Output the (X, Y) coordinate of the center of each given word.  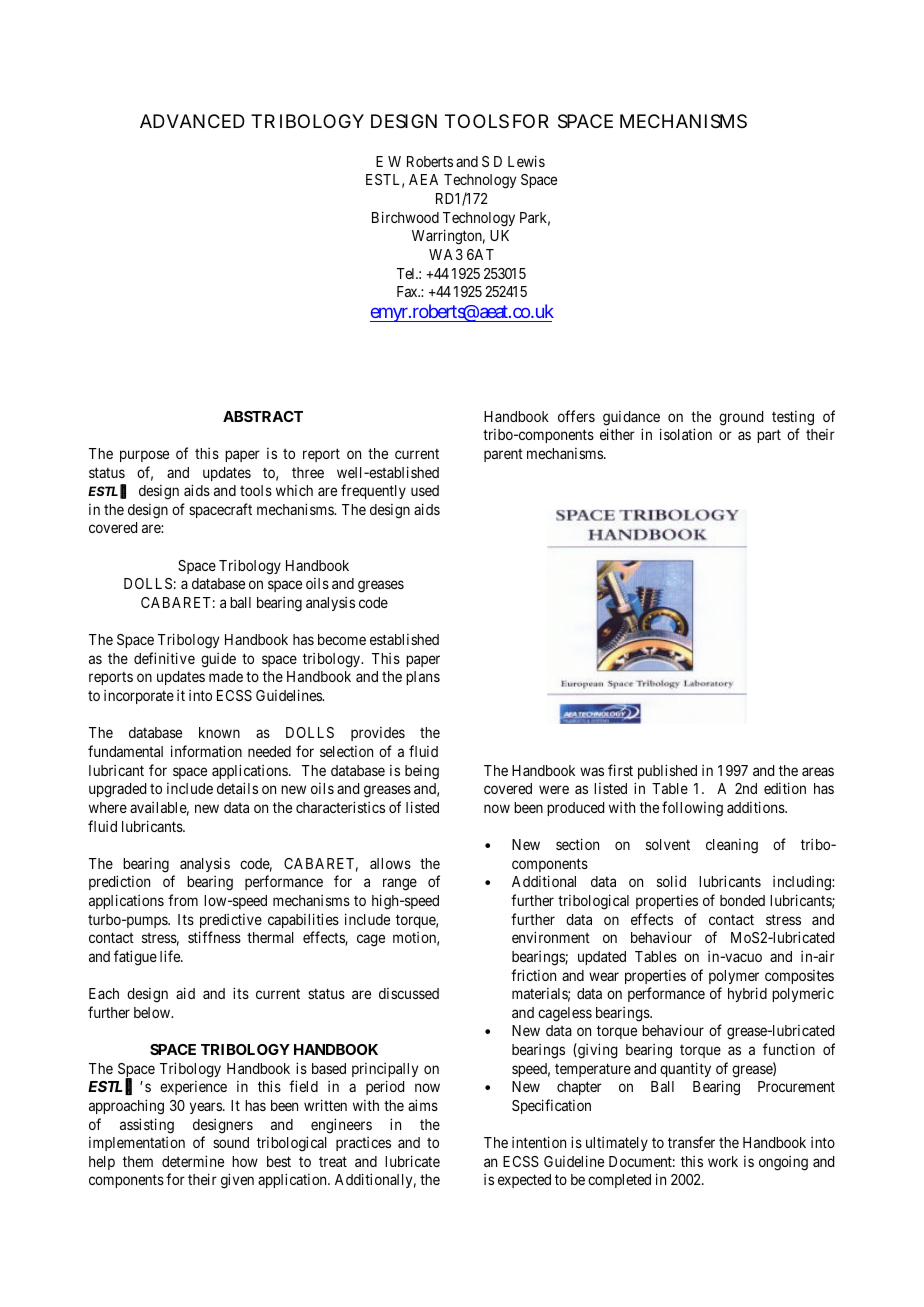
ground (741, 418)
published (667, 771)
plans (423, 678)
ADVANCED (192, 121)
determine (193, 1161)
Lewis (526, 161)
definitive (164, 658)
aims (423, 1105)
